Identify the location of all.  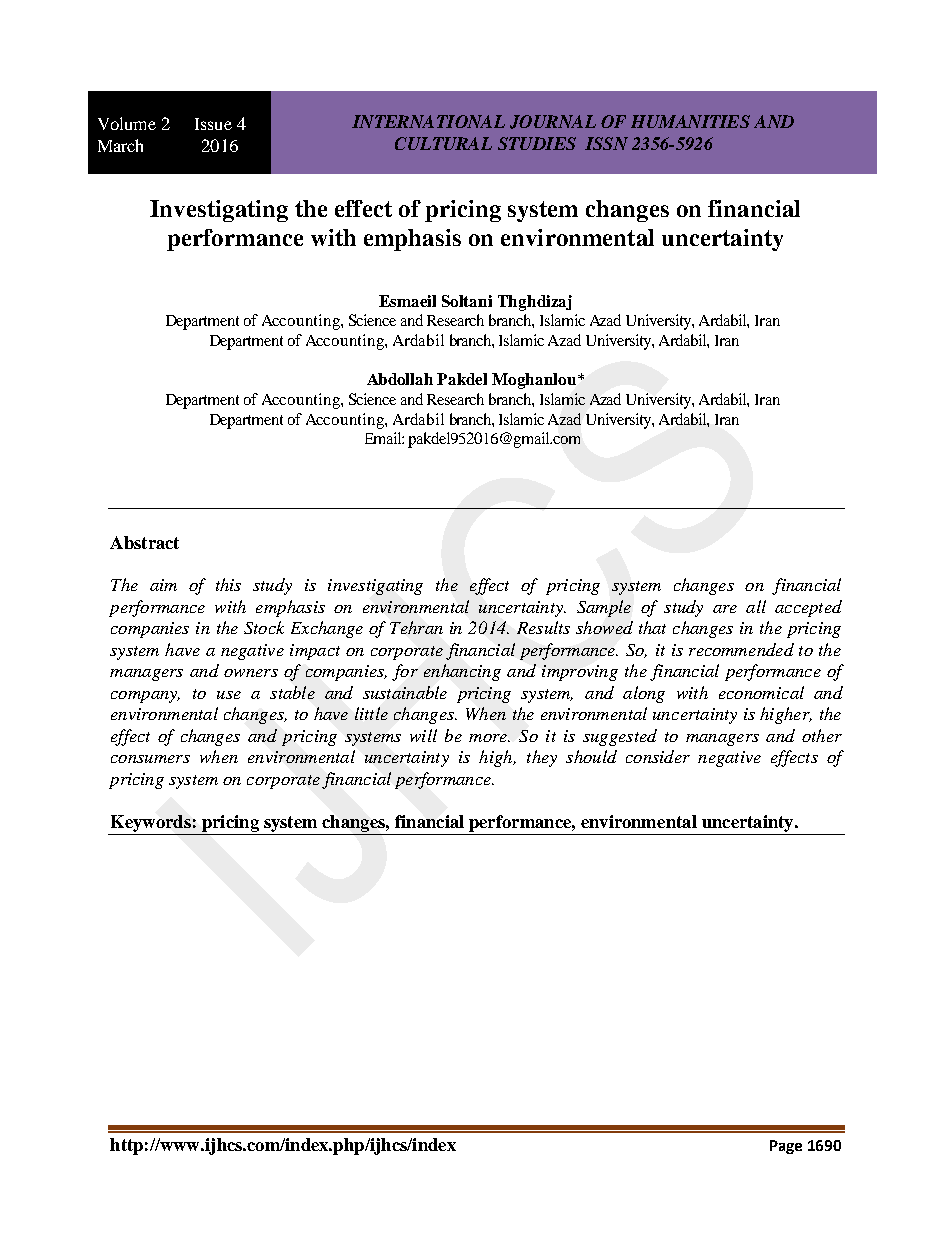
(756, 606).
